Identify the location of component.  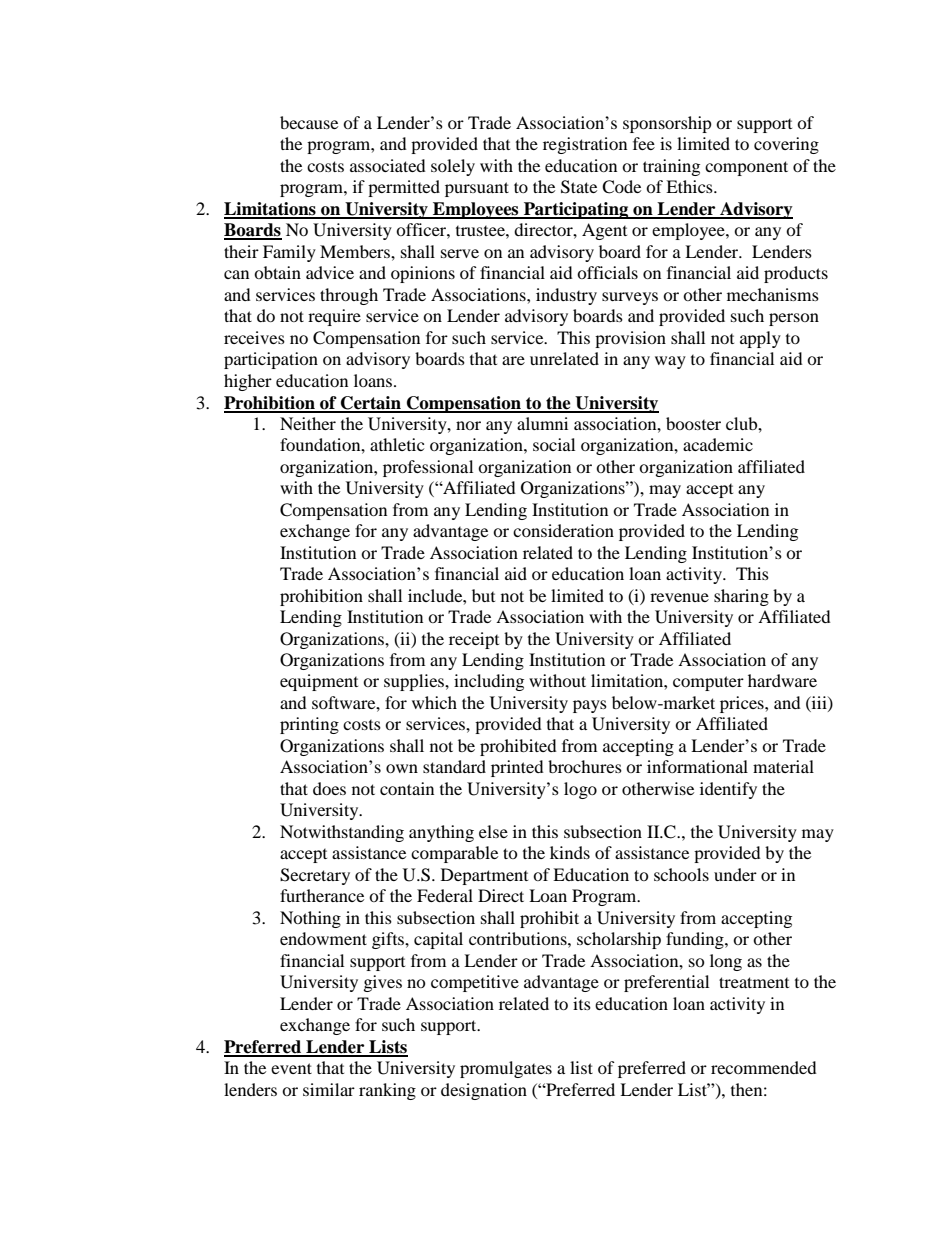
(746, 168).
